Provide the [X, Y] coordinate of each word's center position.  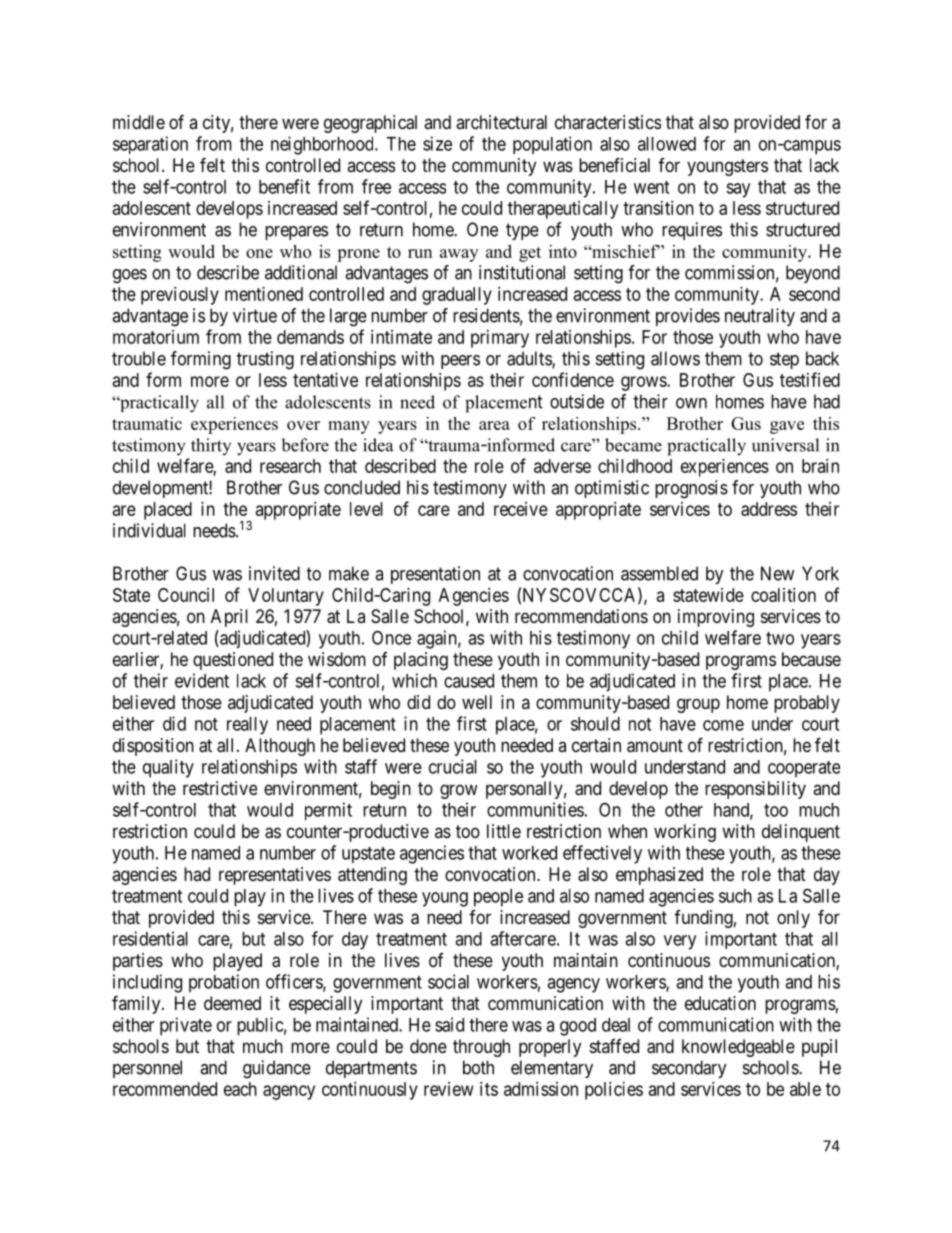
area [494, 425]
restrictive [220, 788]
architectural [501, 122]
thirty [211, 446]
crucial [453, 766]
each [240, 1089]
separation [150, 145]
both [478, 1067]
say [738, 190]
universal [785, 445]
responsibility [755, 790]
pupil [819, 1048]
